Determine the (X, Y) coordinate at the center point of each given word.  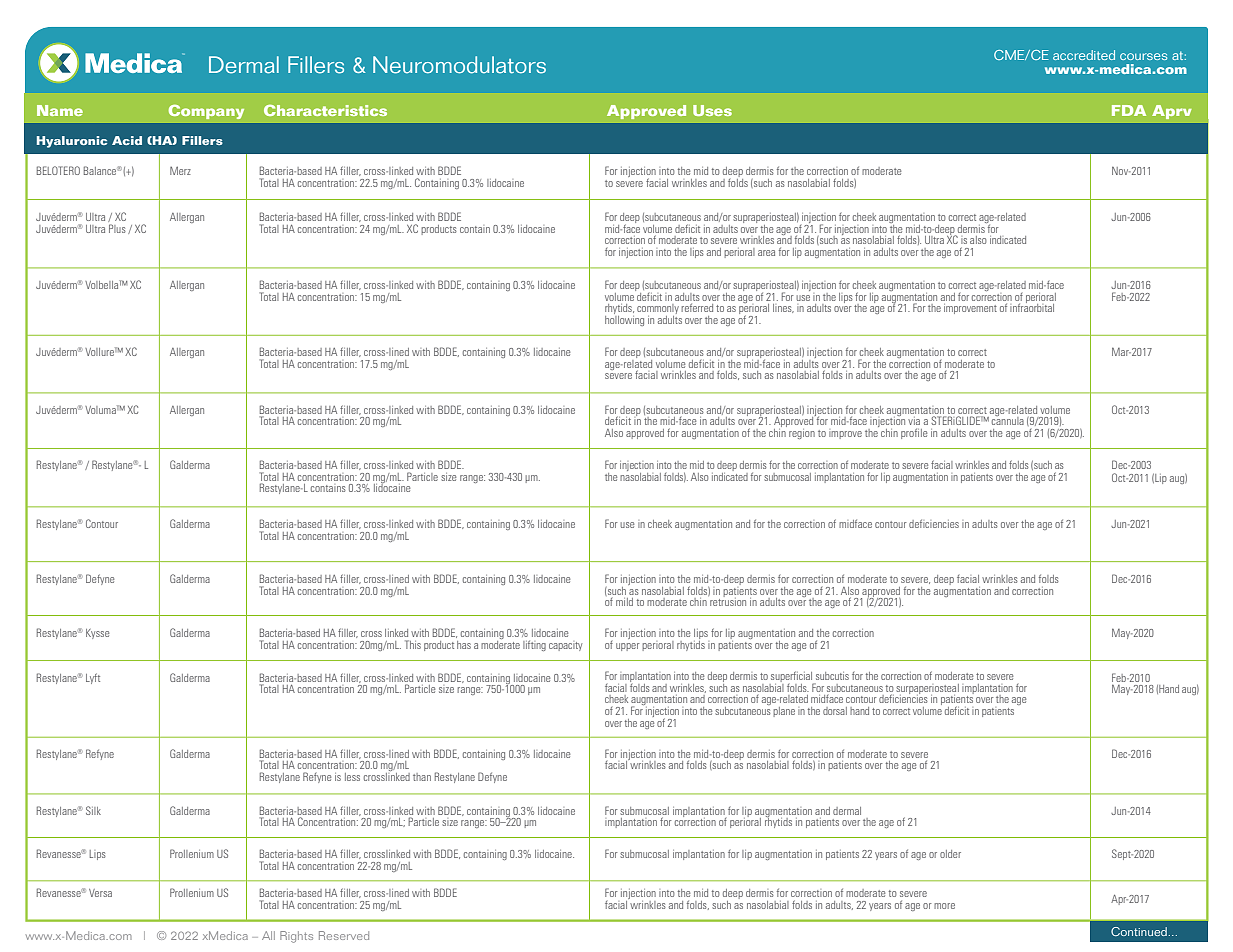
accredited (1084, 55)
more (944, 906)
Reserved (344, 935)
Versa (100, 893)
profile (914, 433)
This (413, 644)
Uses (712, 110)
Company (206, 112)
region (802, 434)
